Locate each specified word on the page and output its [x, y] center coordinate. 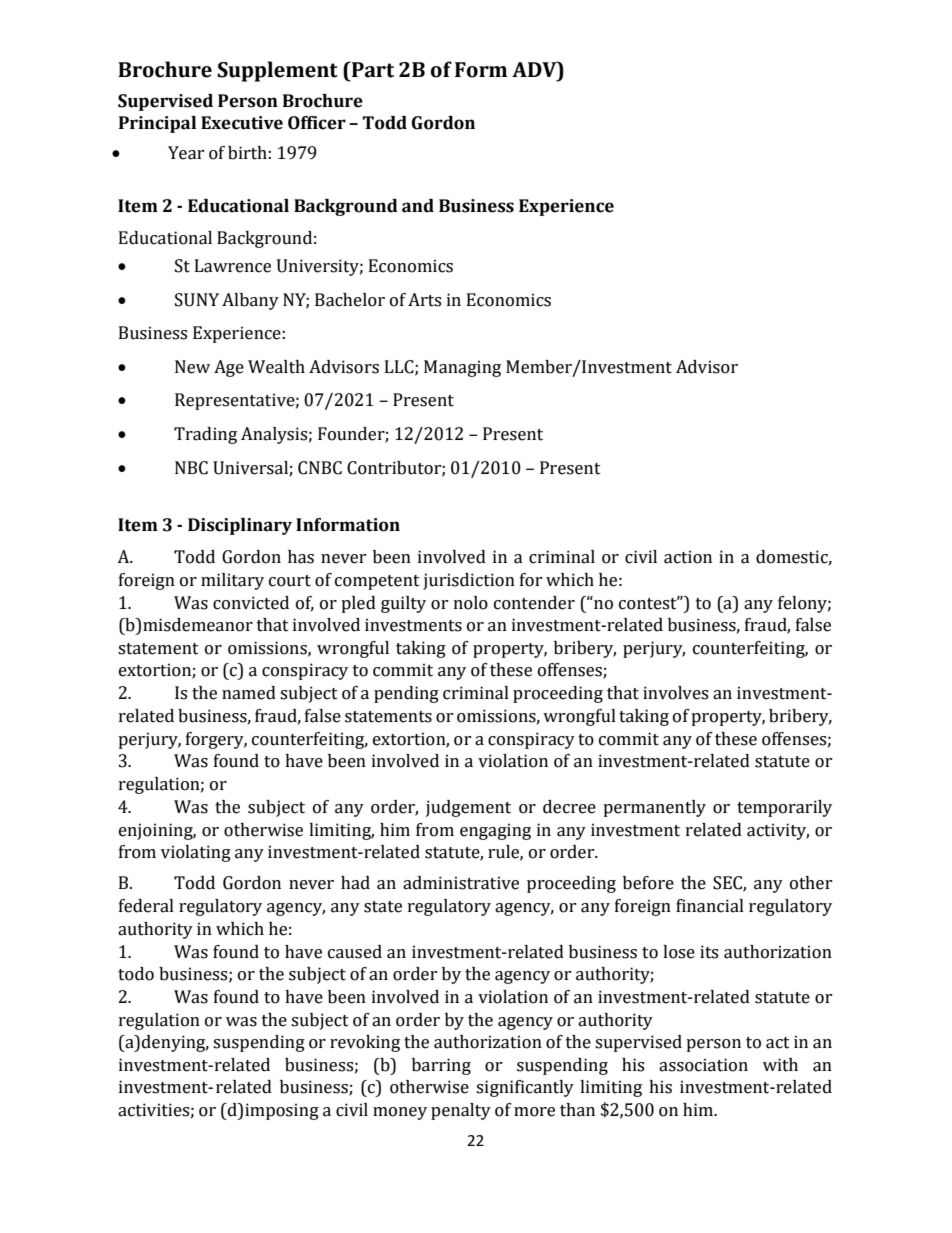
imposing [282, 1111]
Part [372, 70]
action [688, 557]
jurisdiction [469, 581]
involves [675, 693]
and [418, 206]
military [232, 581]
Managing [462, 368]
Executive [242, 123]
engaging [495, 831]
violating [196, 853]
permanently [654, 808]
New [192, 367]
